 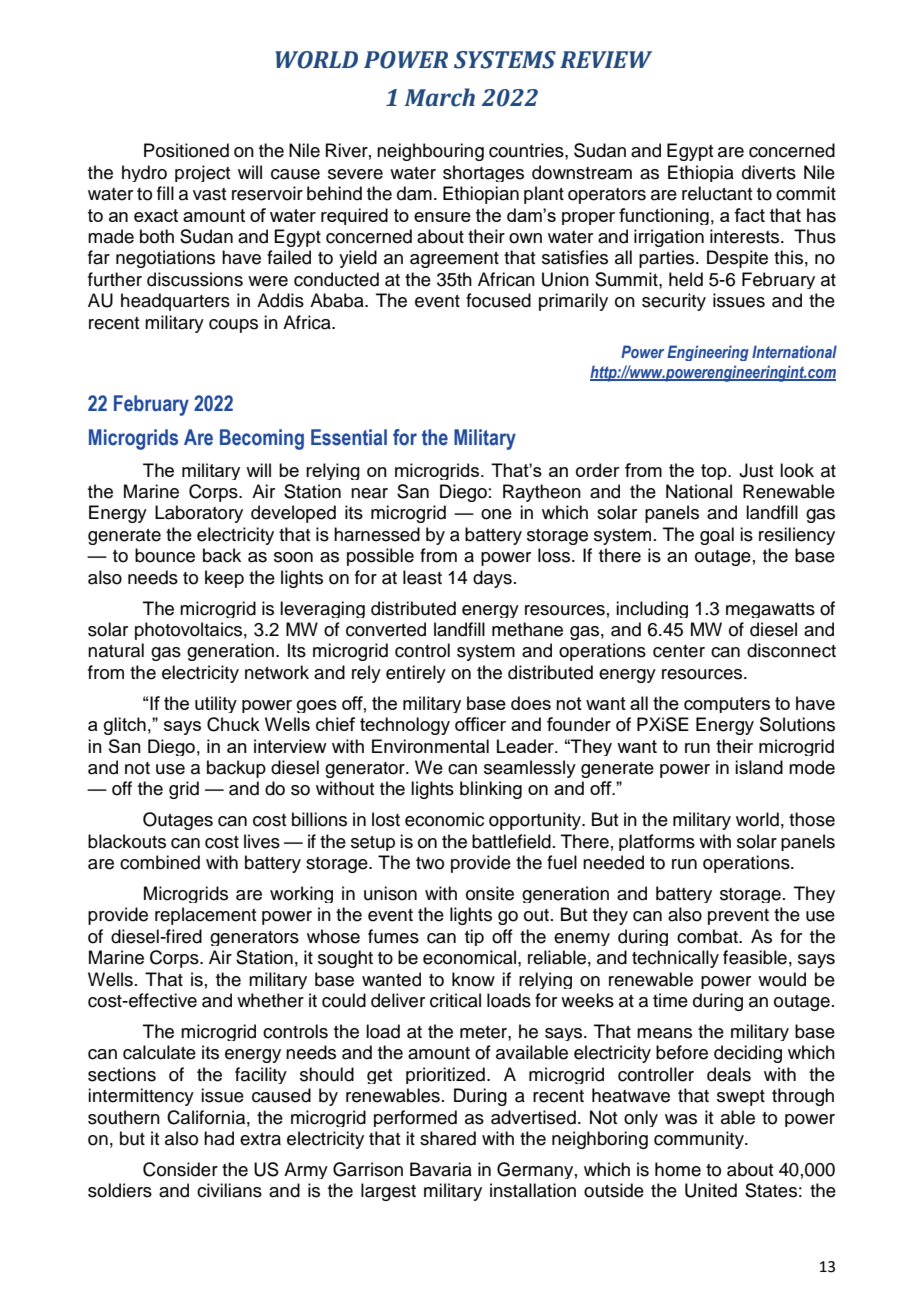 What do you see at coordinates (756, 470) in the screenshot?
I see `Just` at bounding box center [756, 470].
